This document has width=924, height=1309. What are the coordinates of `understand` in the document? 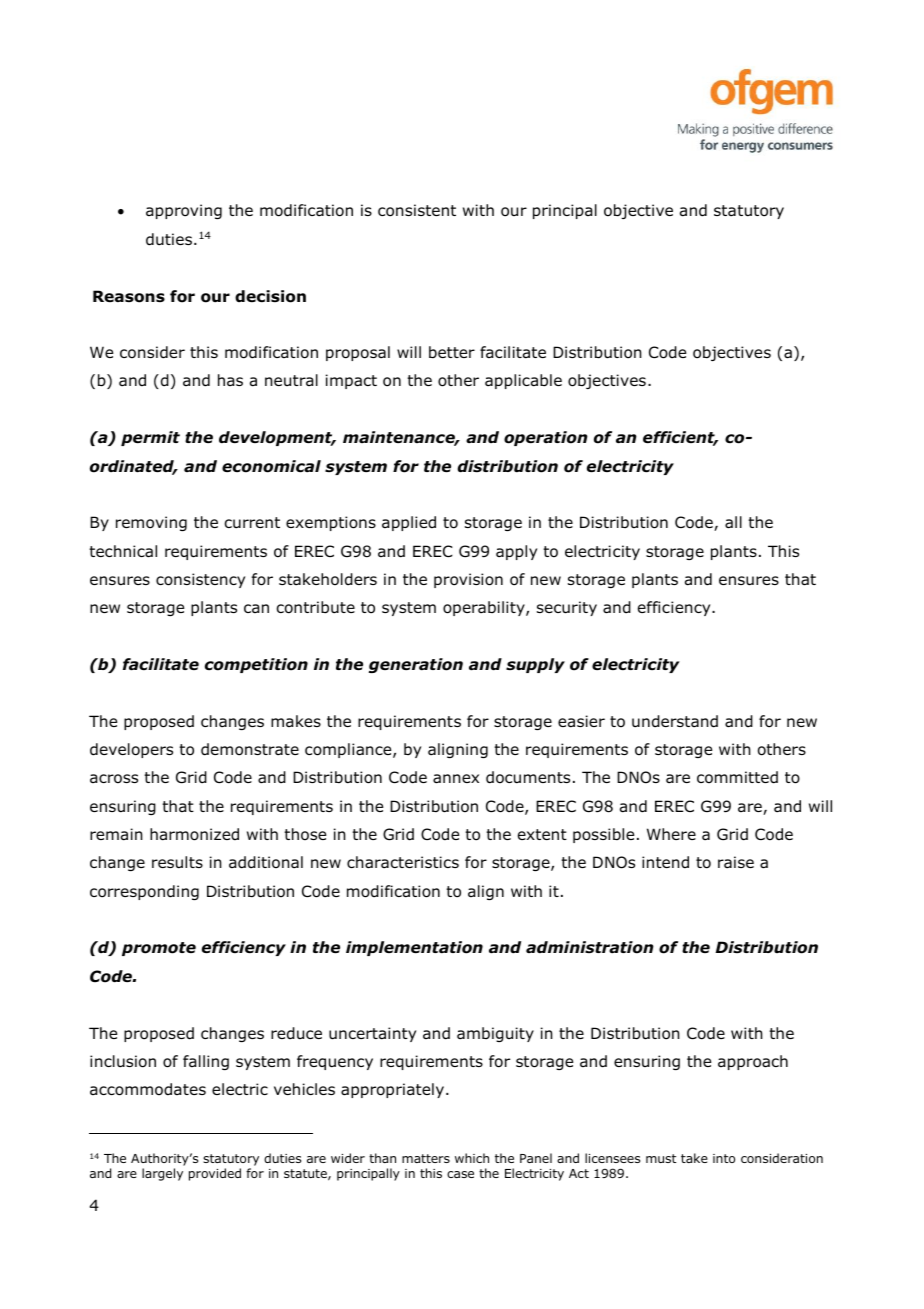 It's located at (675, 721).
